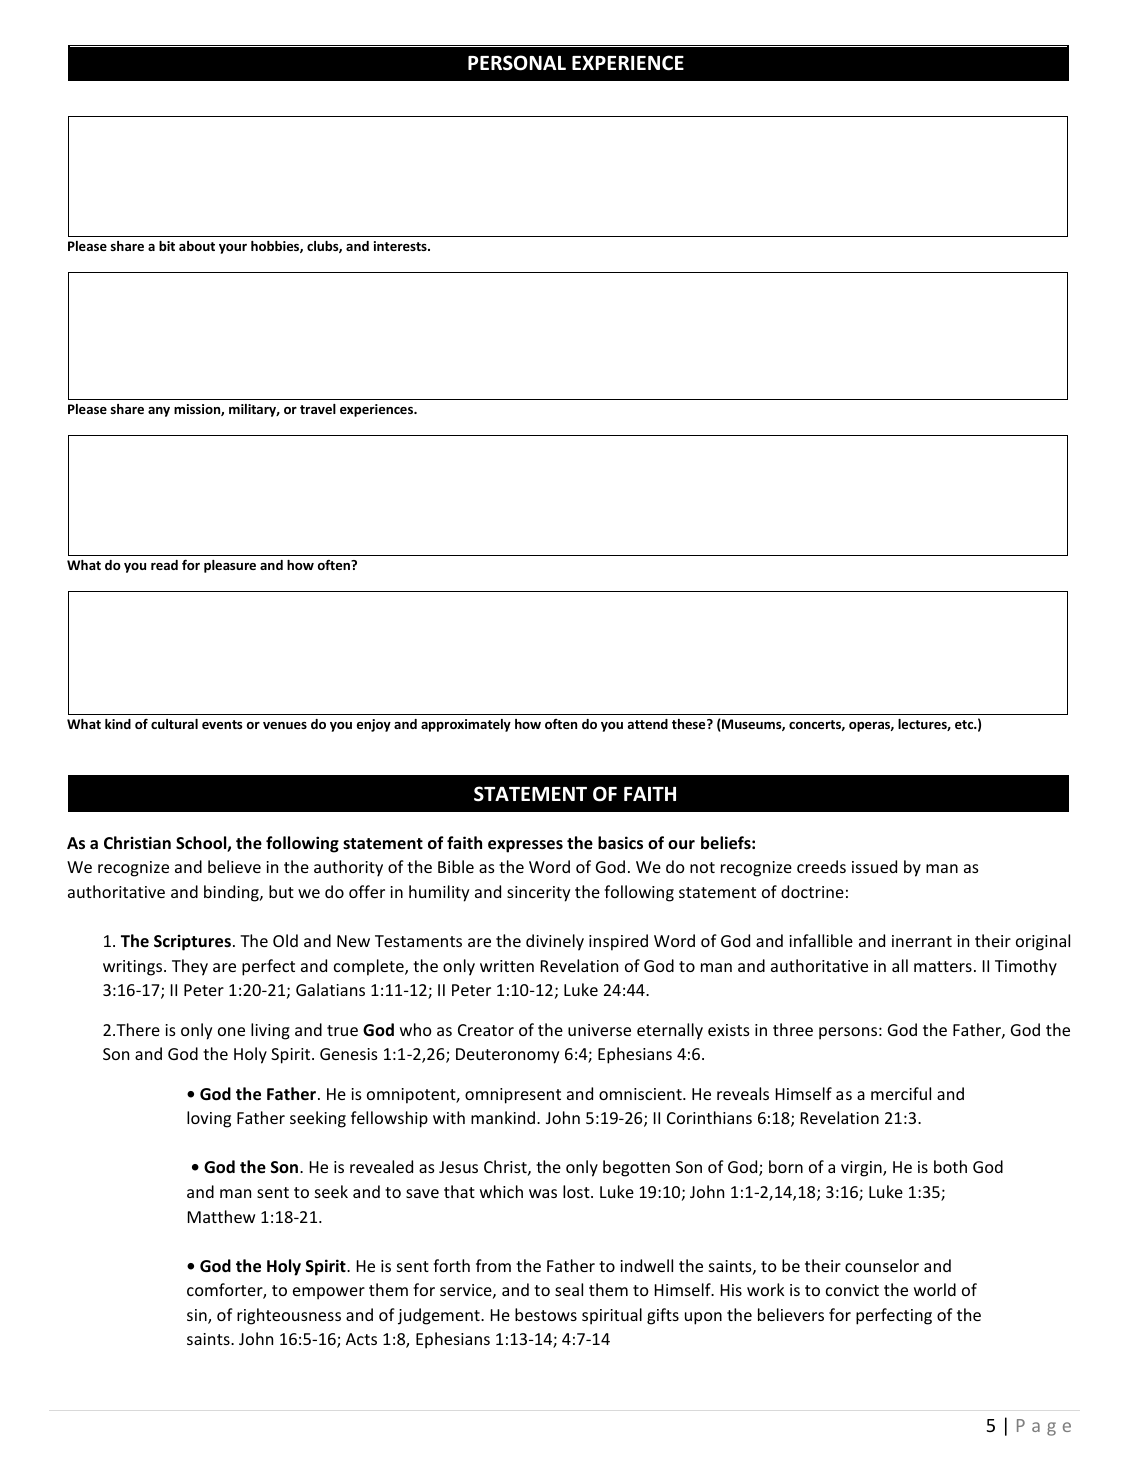  I want to click on world, so click(935, 1289).
